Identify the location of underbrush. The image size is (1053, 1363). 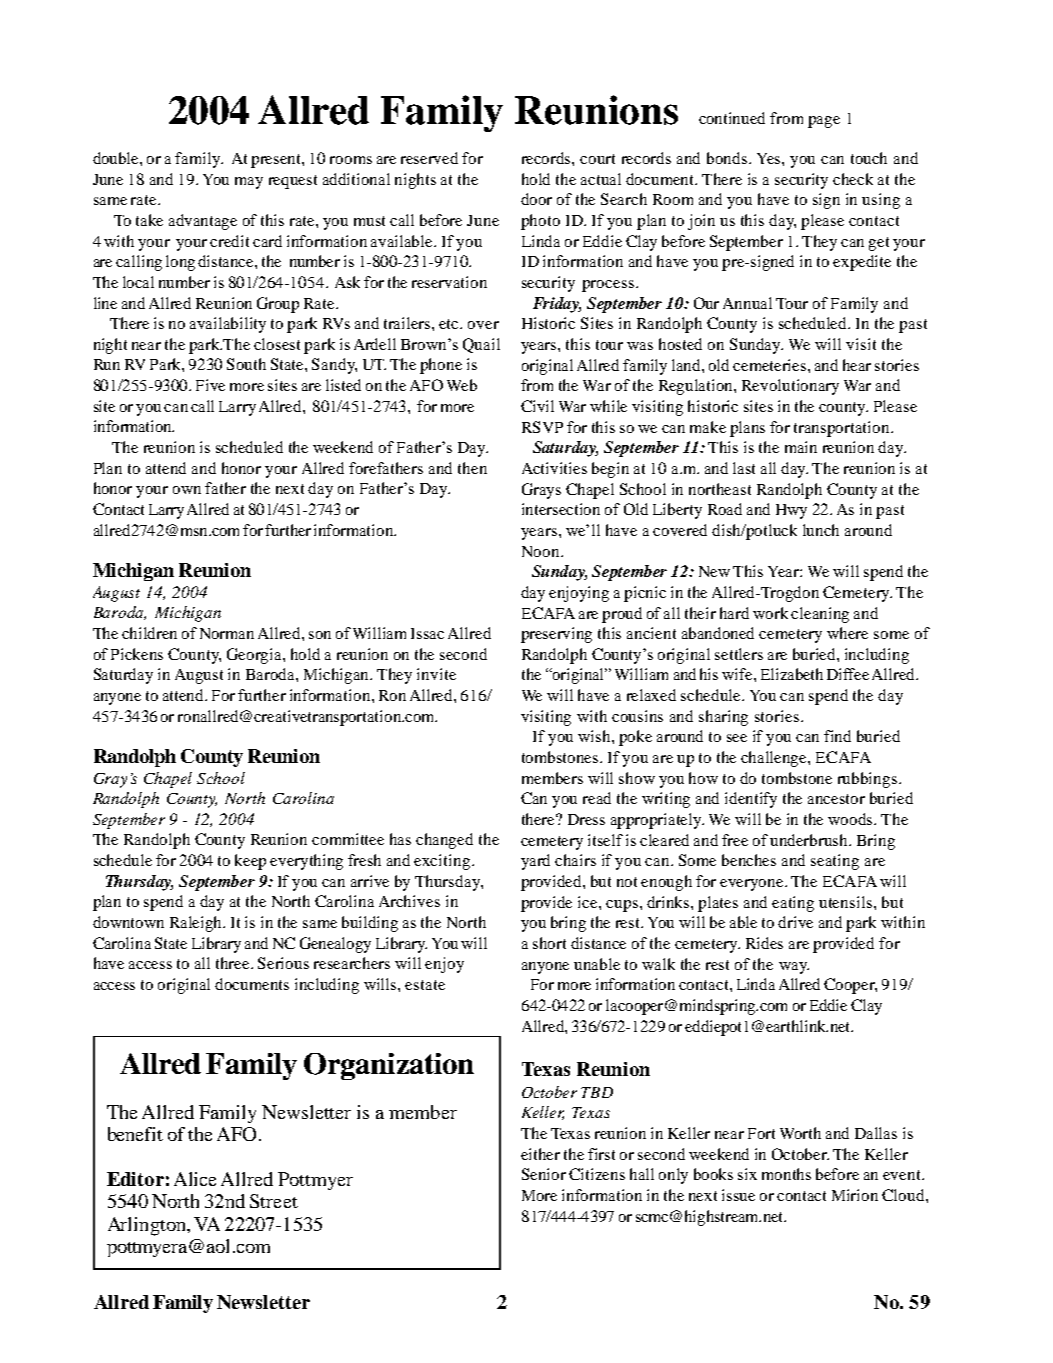
(810, 840).
